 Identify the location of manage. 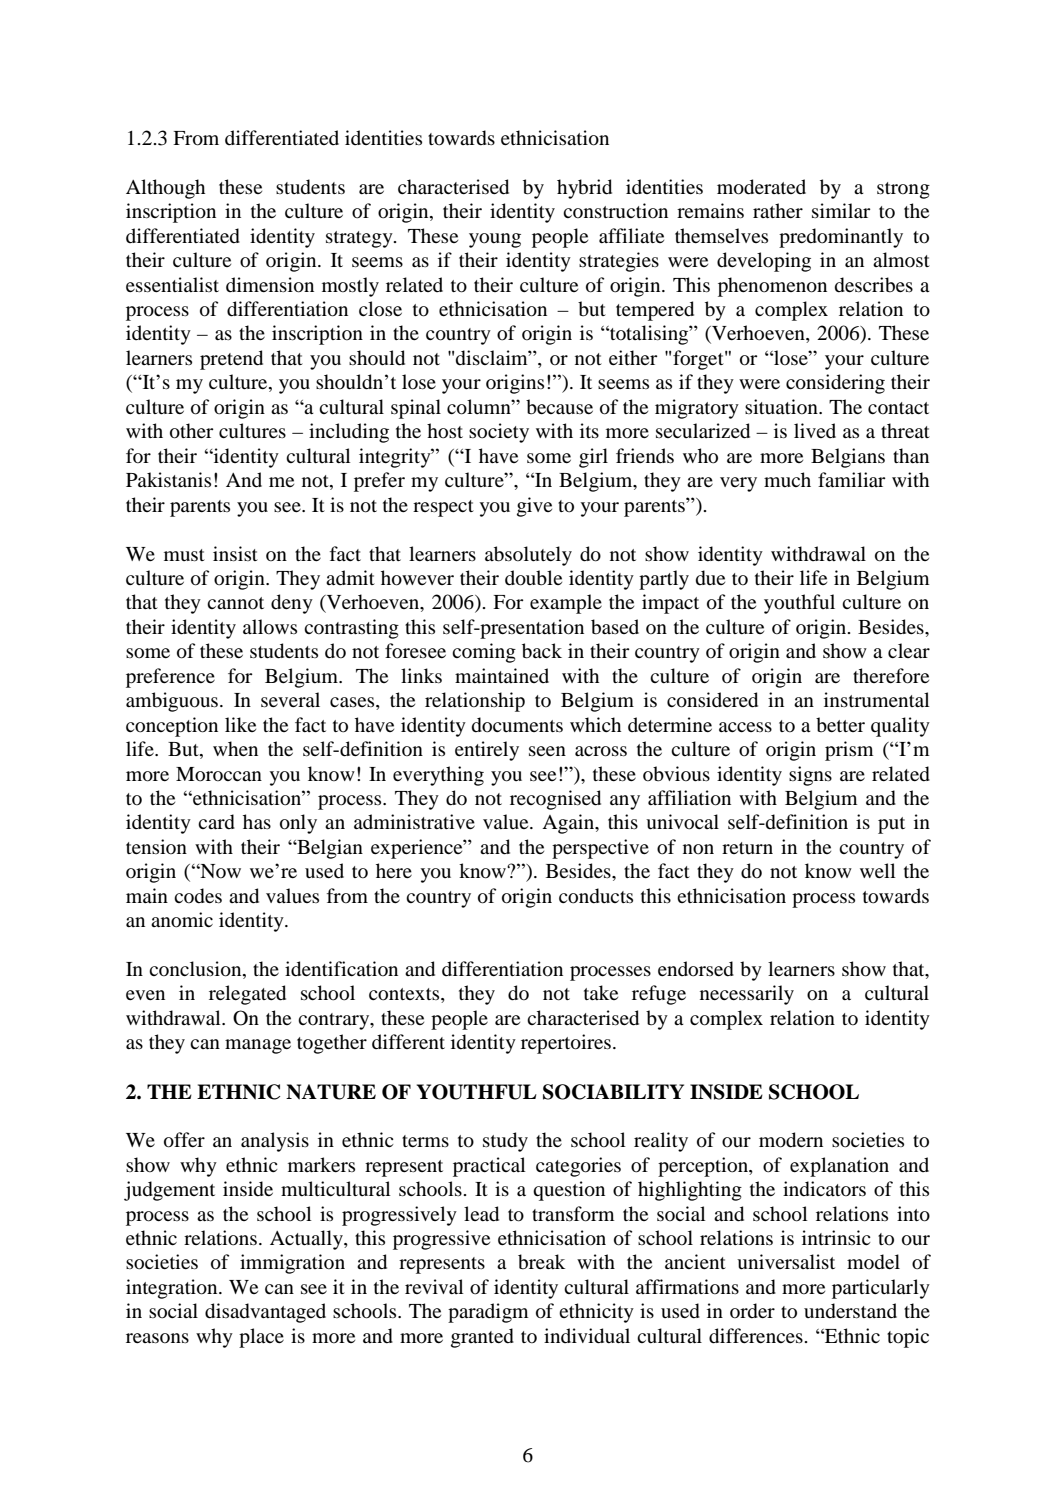
(258, 1046).
